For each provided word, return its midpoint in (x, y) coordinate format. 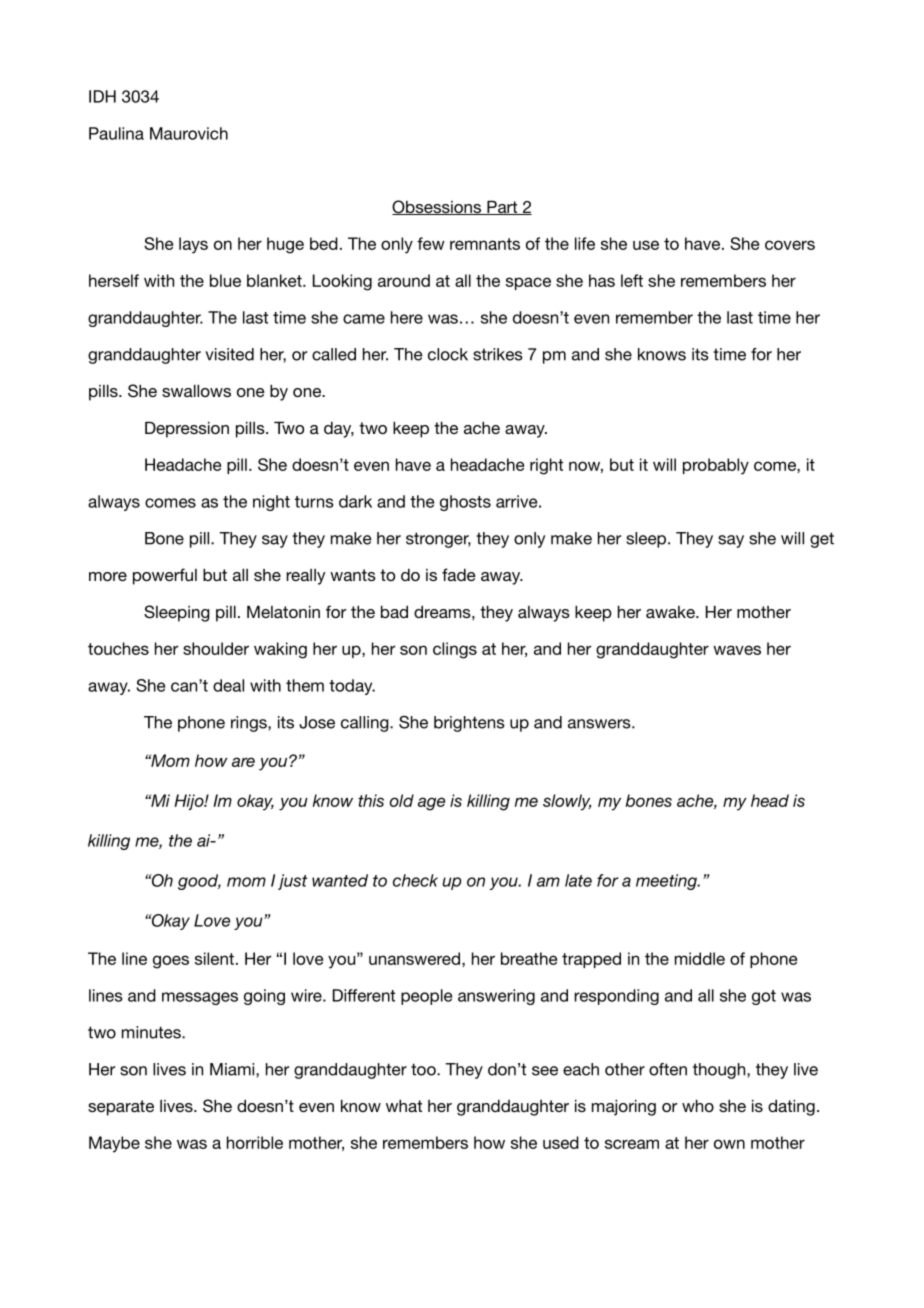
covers (790, 245)
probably (716, 466)
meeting (667, 882)
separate (121, 1108)
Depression (187, 429)
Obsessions (438, 207)
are (243, 762)
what (404, 1105)
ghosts (465, 503)
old (402, 800)
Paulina (116, 133)
